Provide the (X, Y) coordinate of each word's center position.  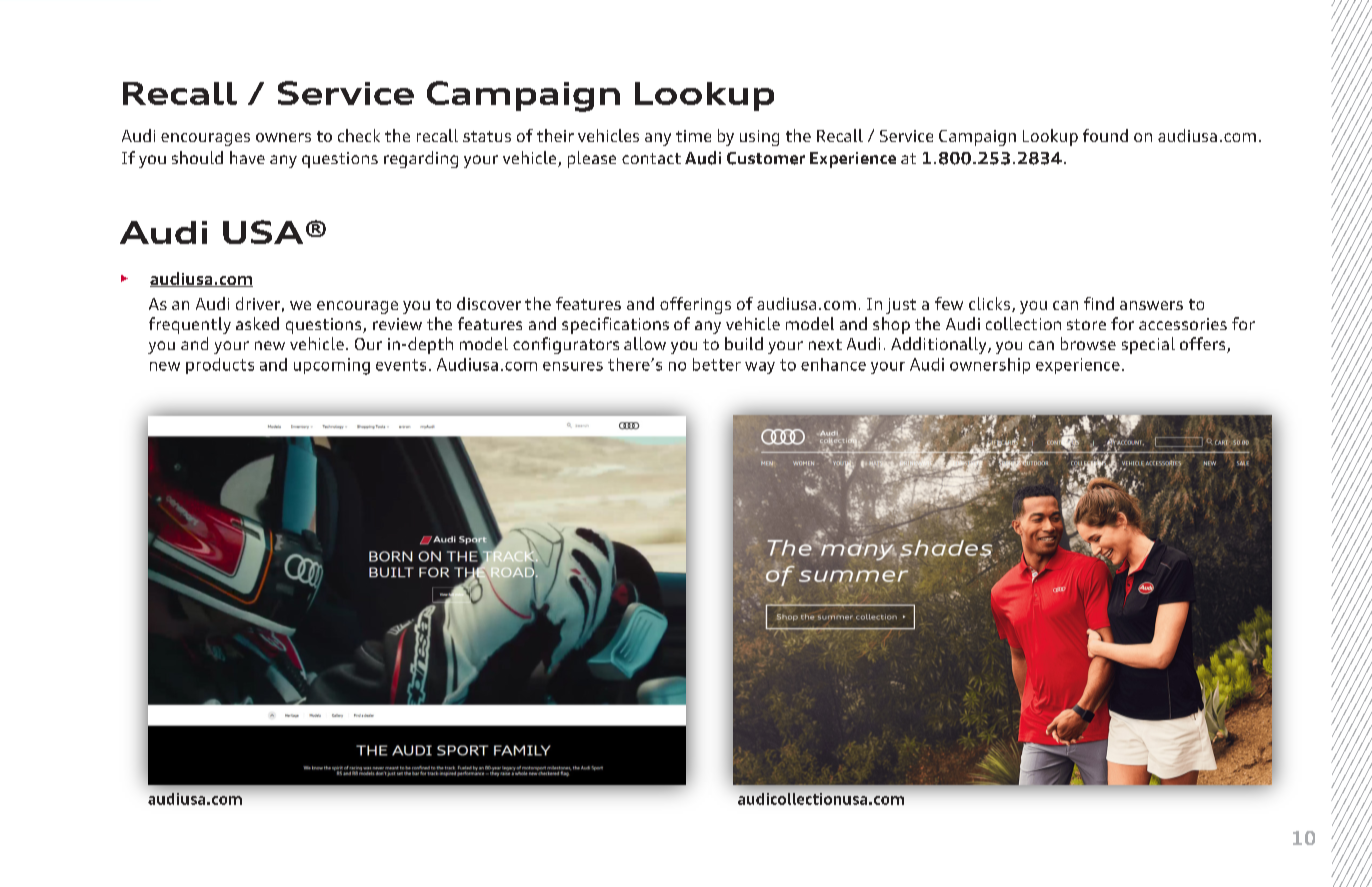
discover (489, 303)
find (1099, 303)
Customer (766, 158)
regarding (421, 159)
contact (651, 158)
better (717, 364)
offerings (695, 305)
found (1105, 135)
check (359, 135)
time (693, 136)
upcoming (332, 366)
